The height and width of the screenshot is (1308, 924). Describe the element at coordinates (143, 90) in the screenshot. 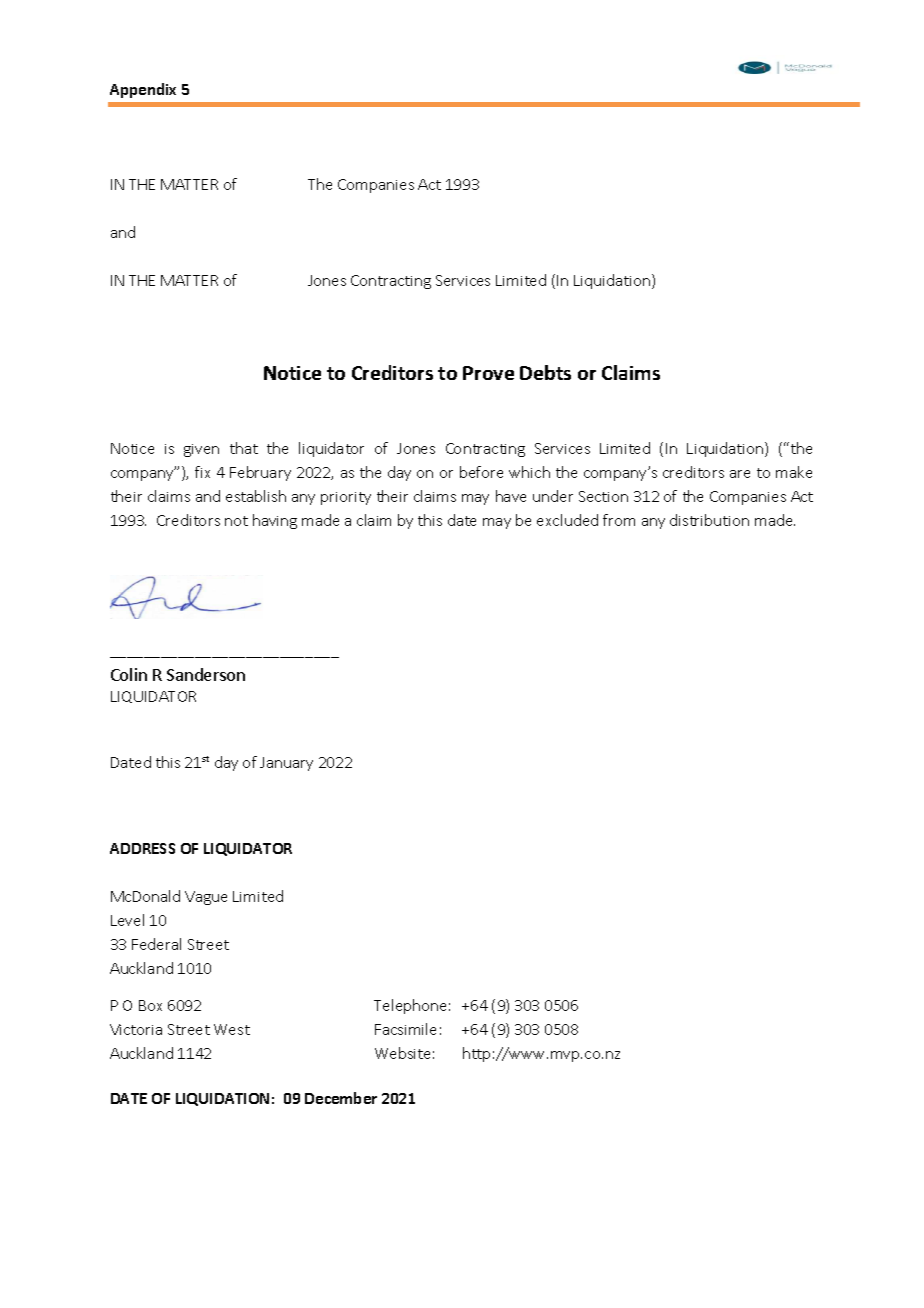

I see `Appendix` at that location.
